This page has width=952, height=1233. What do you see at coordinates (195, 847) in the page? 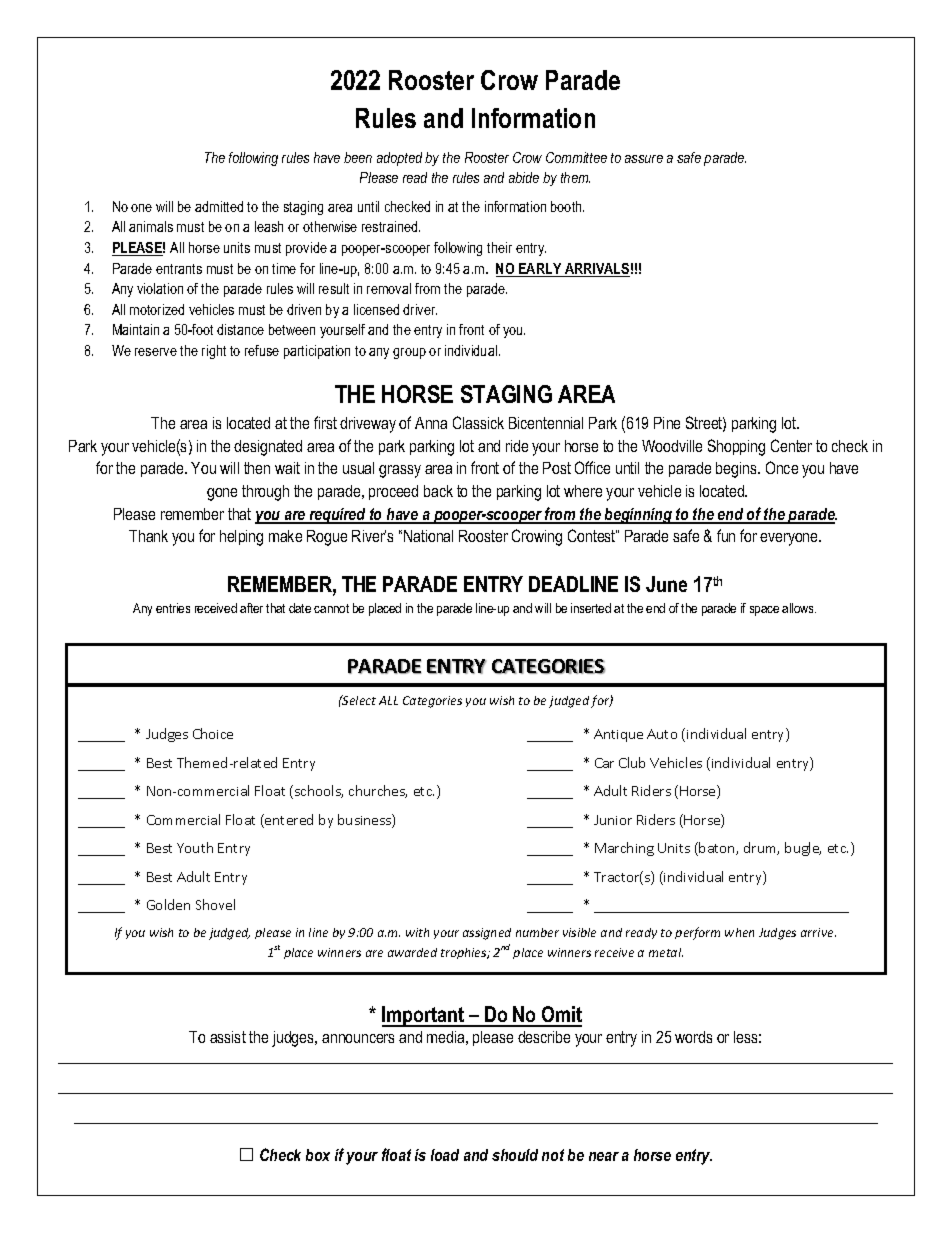
I see `Youth` at bounding box center [195, 847].
